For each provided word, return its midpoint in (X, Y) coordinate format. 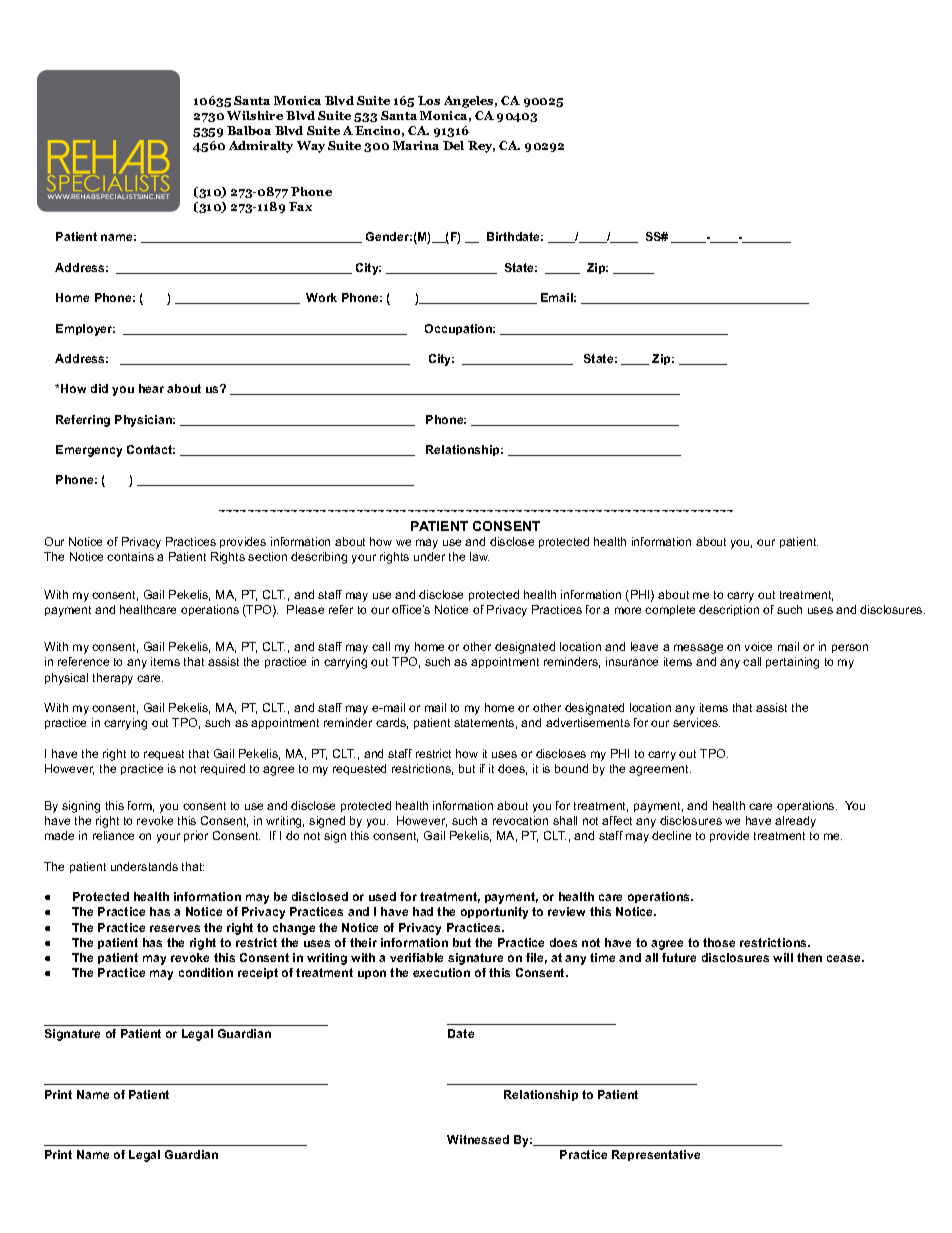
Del (453, 145)
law (479, 556)
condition (206, 972)
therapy (113, 679)
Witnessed (478, 1139)
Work (321, 297)
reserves (175, 928)
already (795, 822)
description (729, 610)
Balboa (249, 130)
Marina (416, 145)
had (423, 911)
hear (151, 388)
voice (758, 646)
